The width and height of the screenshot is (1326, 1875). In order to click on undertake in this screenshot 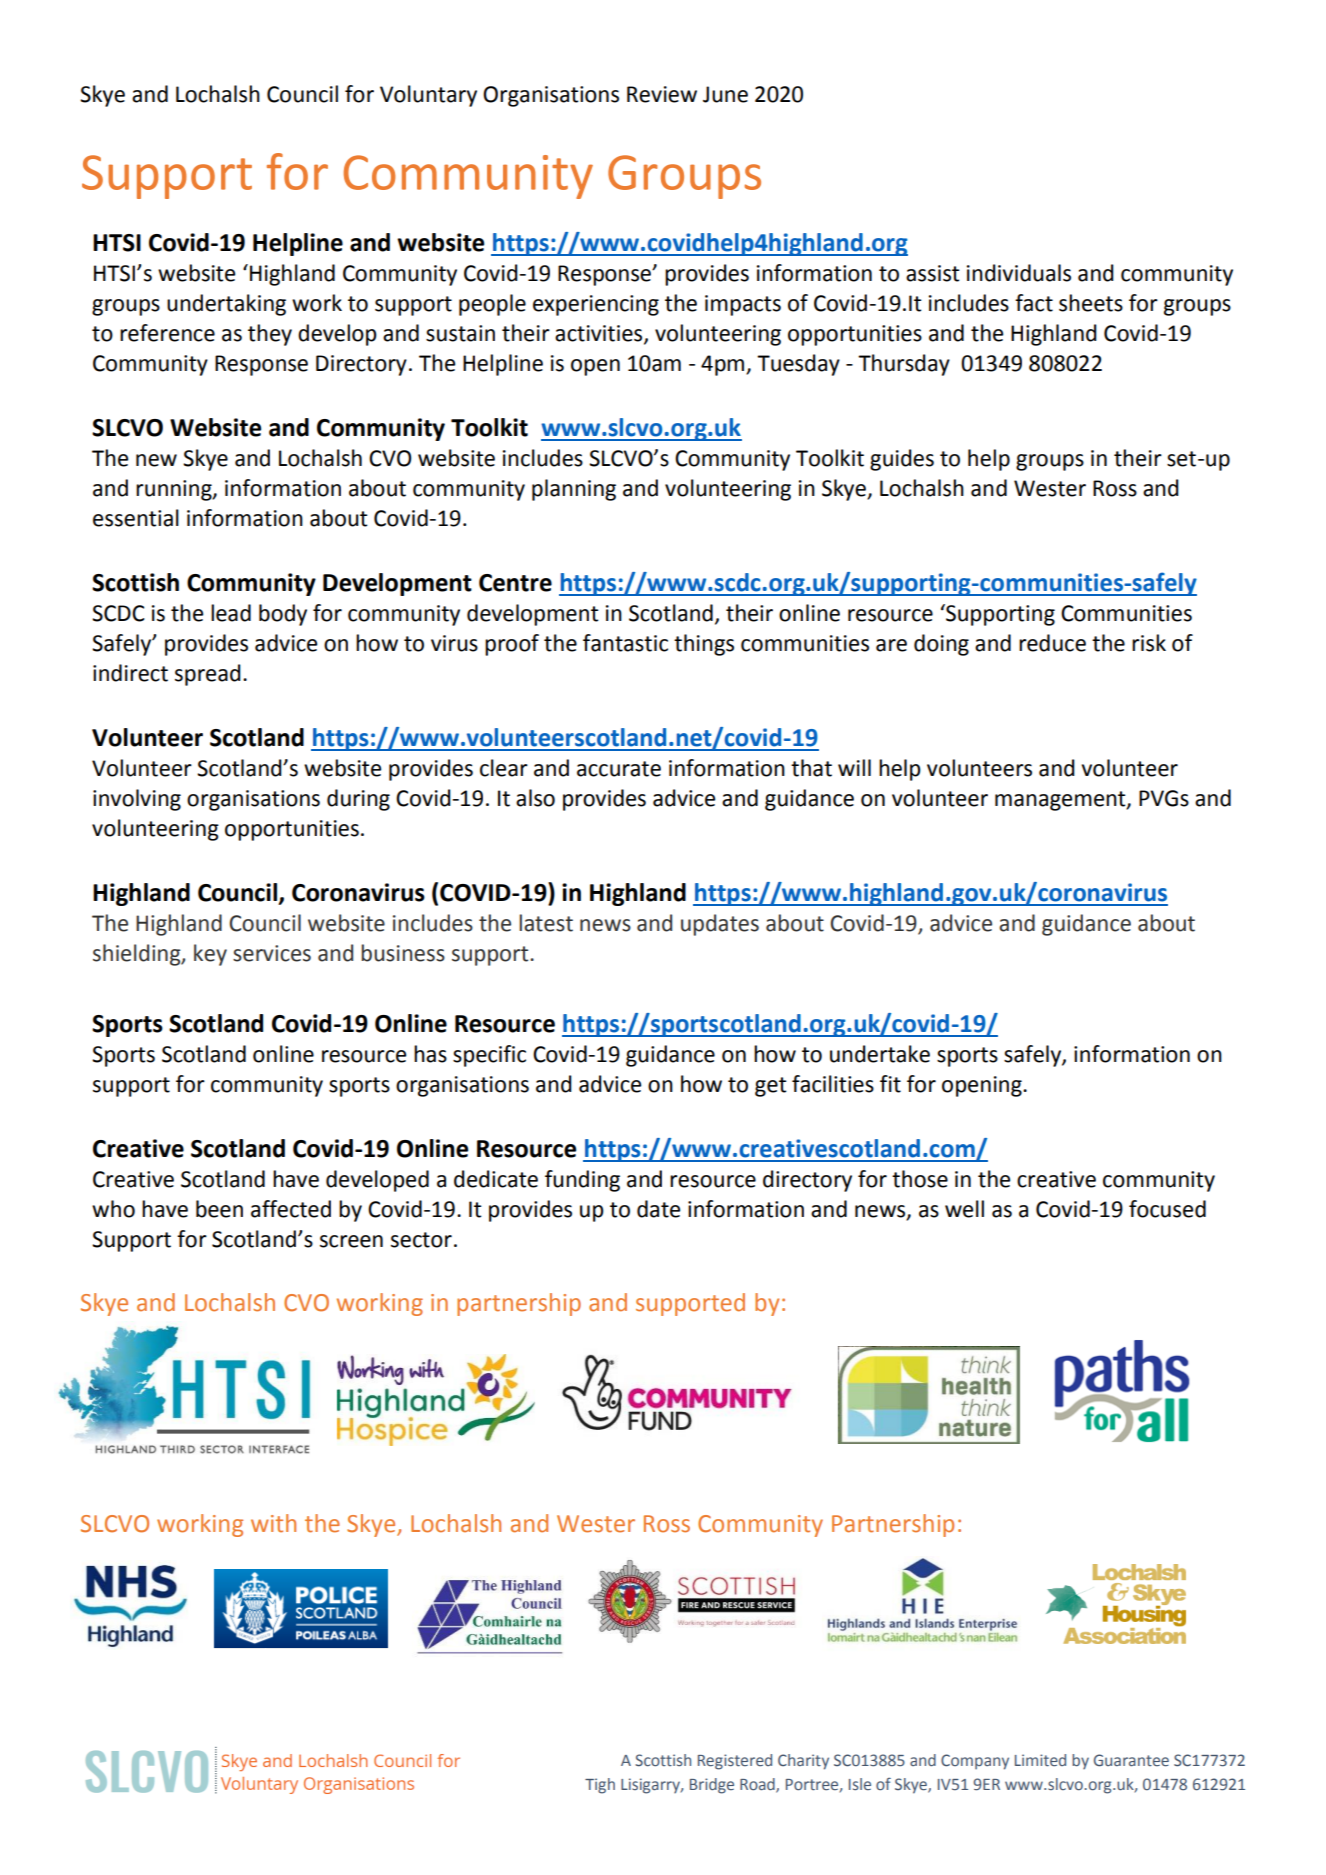, I will do `click(880, 1054)`.
